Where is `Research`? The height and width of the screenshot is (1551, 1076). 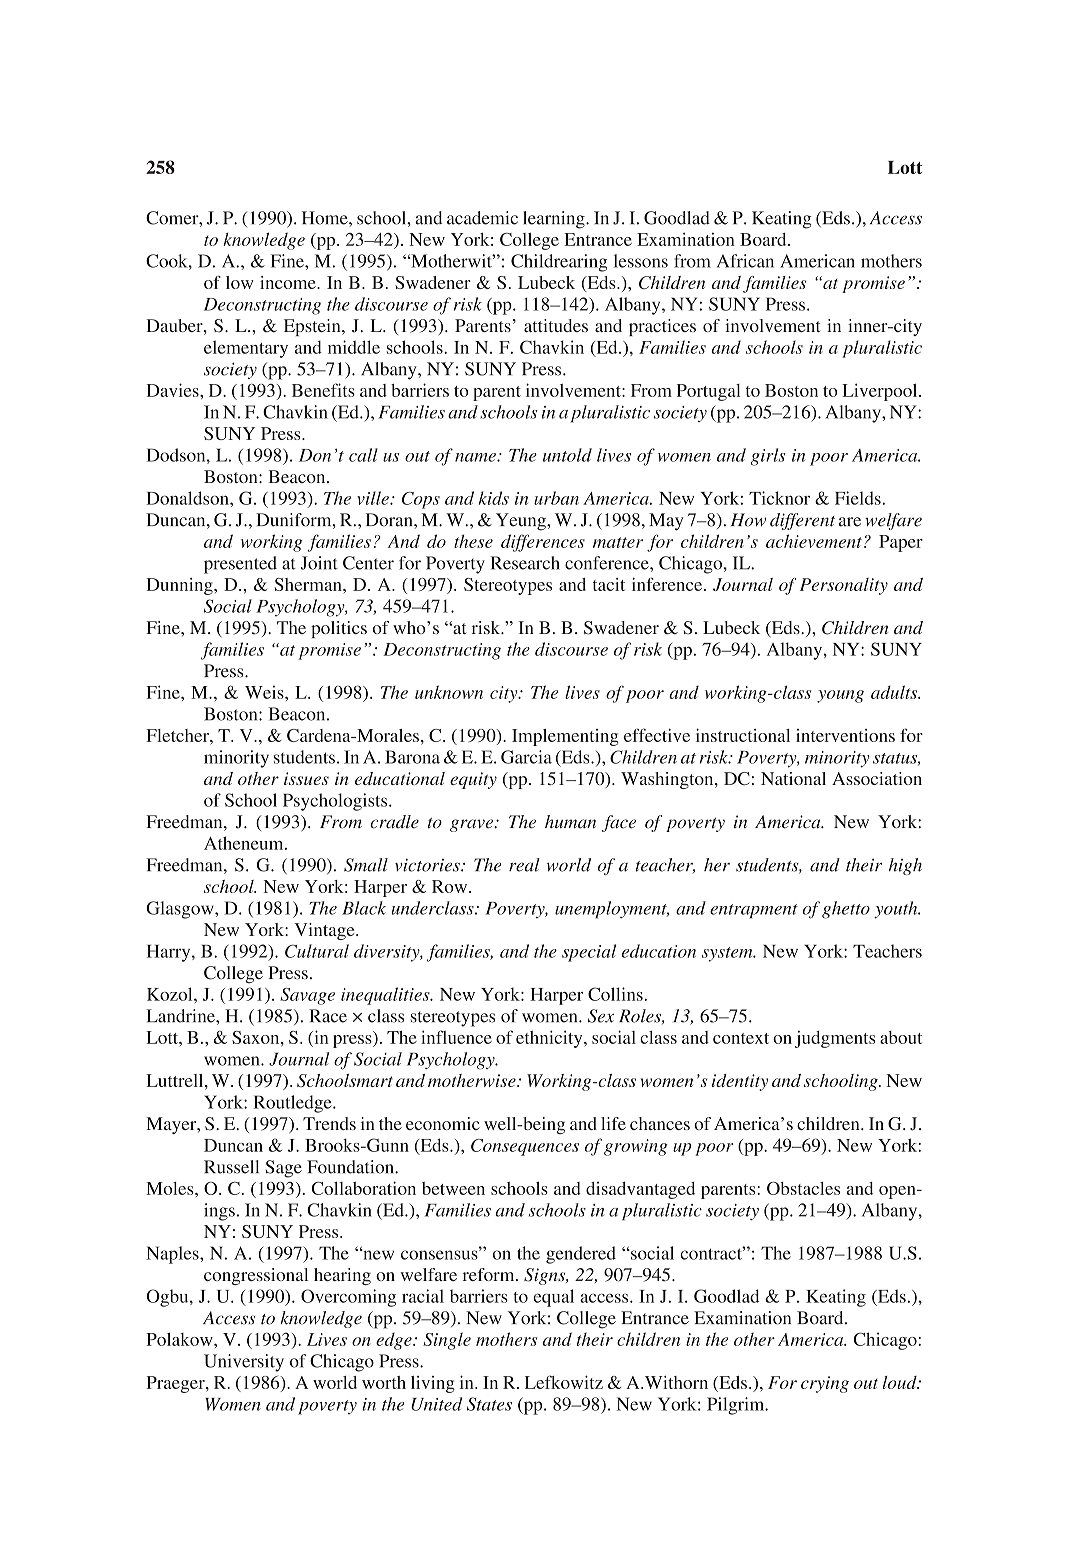 Research is located at coordinates (525, 563).
